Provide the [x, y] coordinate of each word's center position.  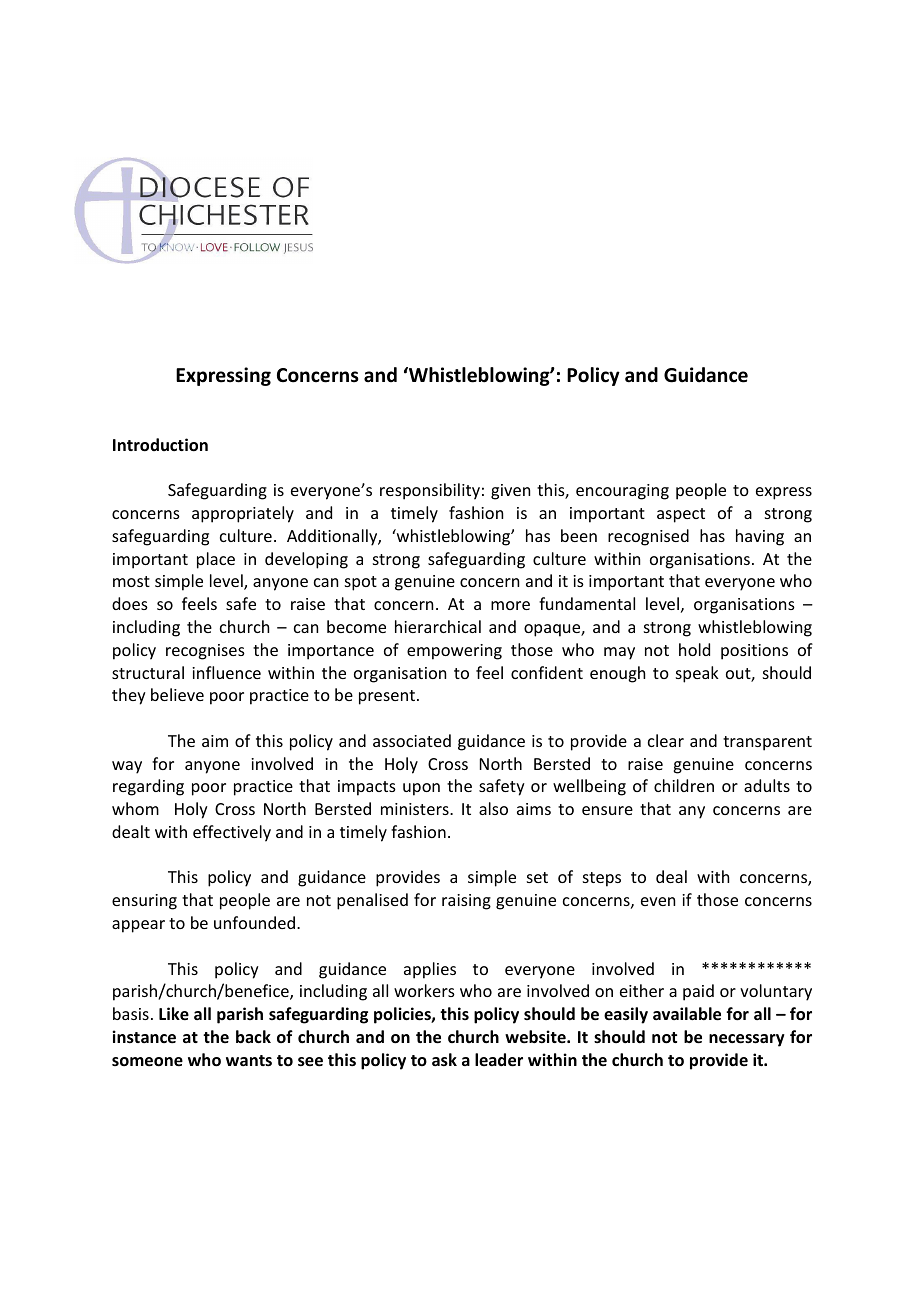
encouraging [622, 492]
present [387, 697]
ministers [416, 809]
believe [177, 694]
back [253, 1036]
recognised [648, 537]
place [216, 560]
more [510, 605]
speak [697, 674]
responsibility [430, 491]
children [684, 785]
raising [466, 902]
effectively [232, 833]
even [658, 901]
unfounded [254, 922]
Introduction [160, 445]
